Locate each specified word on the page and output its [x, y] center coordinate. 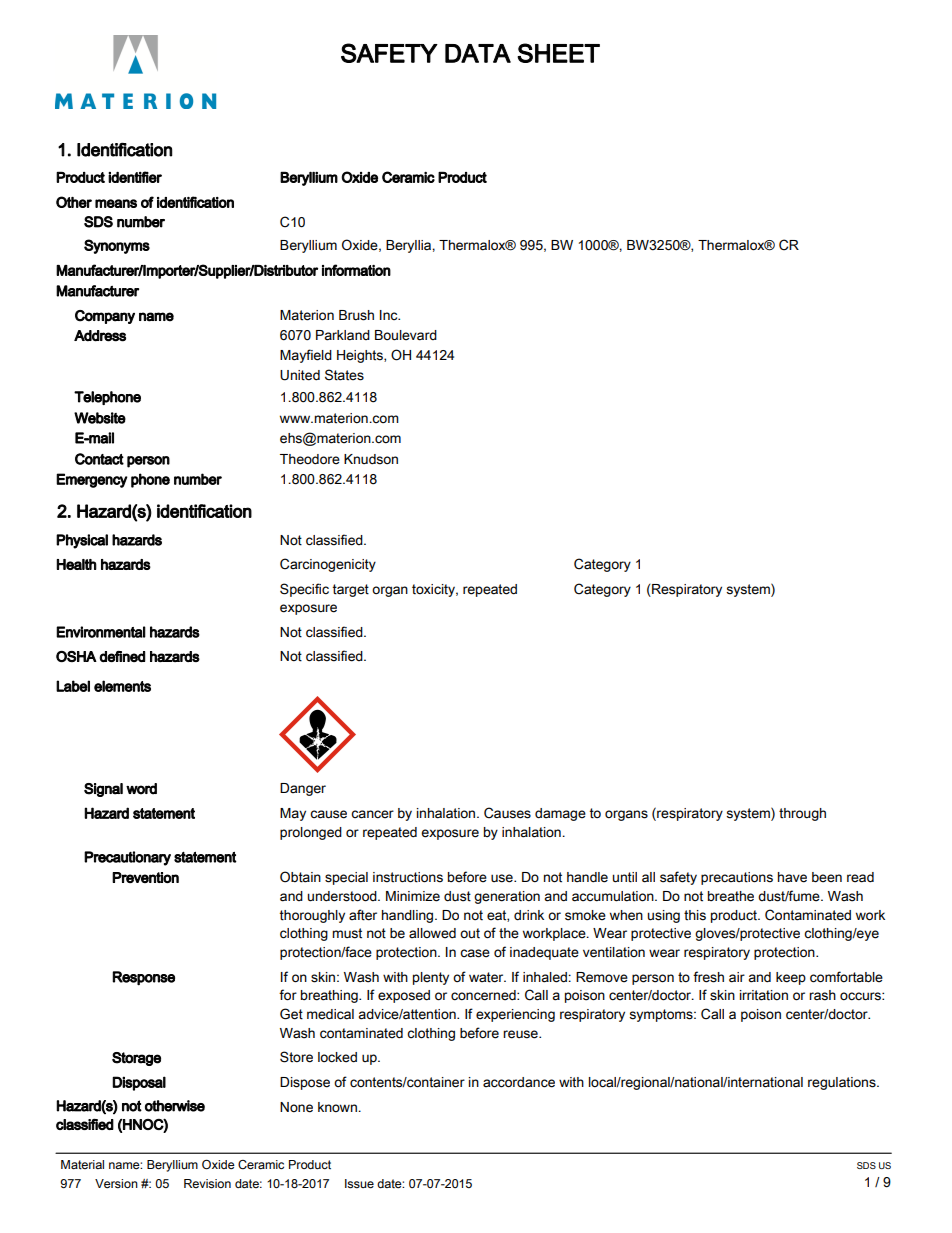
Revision [207, 1184]
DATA [478, 53]
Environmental [101, 632]
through [802, 814]
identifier [135, 177]
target [351, 590]
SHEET [558, 53]
